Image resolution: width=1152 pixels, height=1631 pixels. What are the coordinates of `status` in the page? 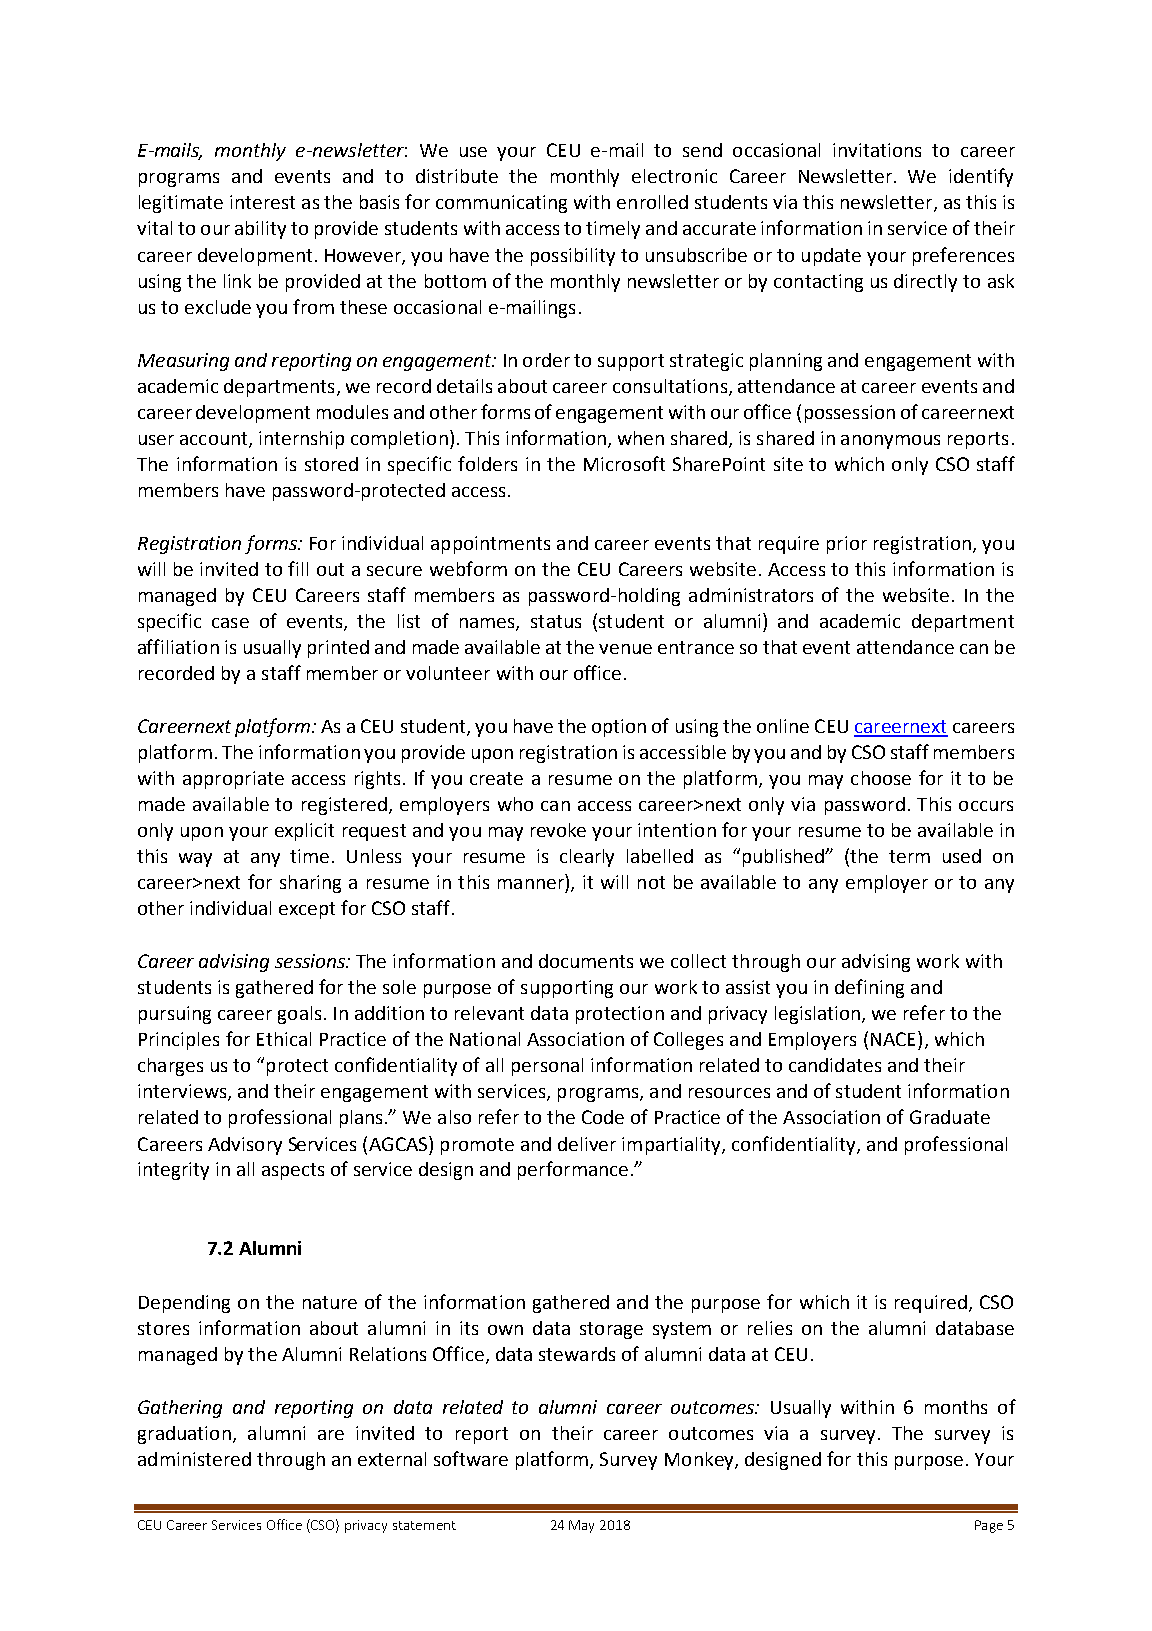 It's located at (556, 621).
